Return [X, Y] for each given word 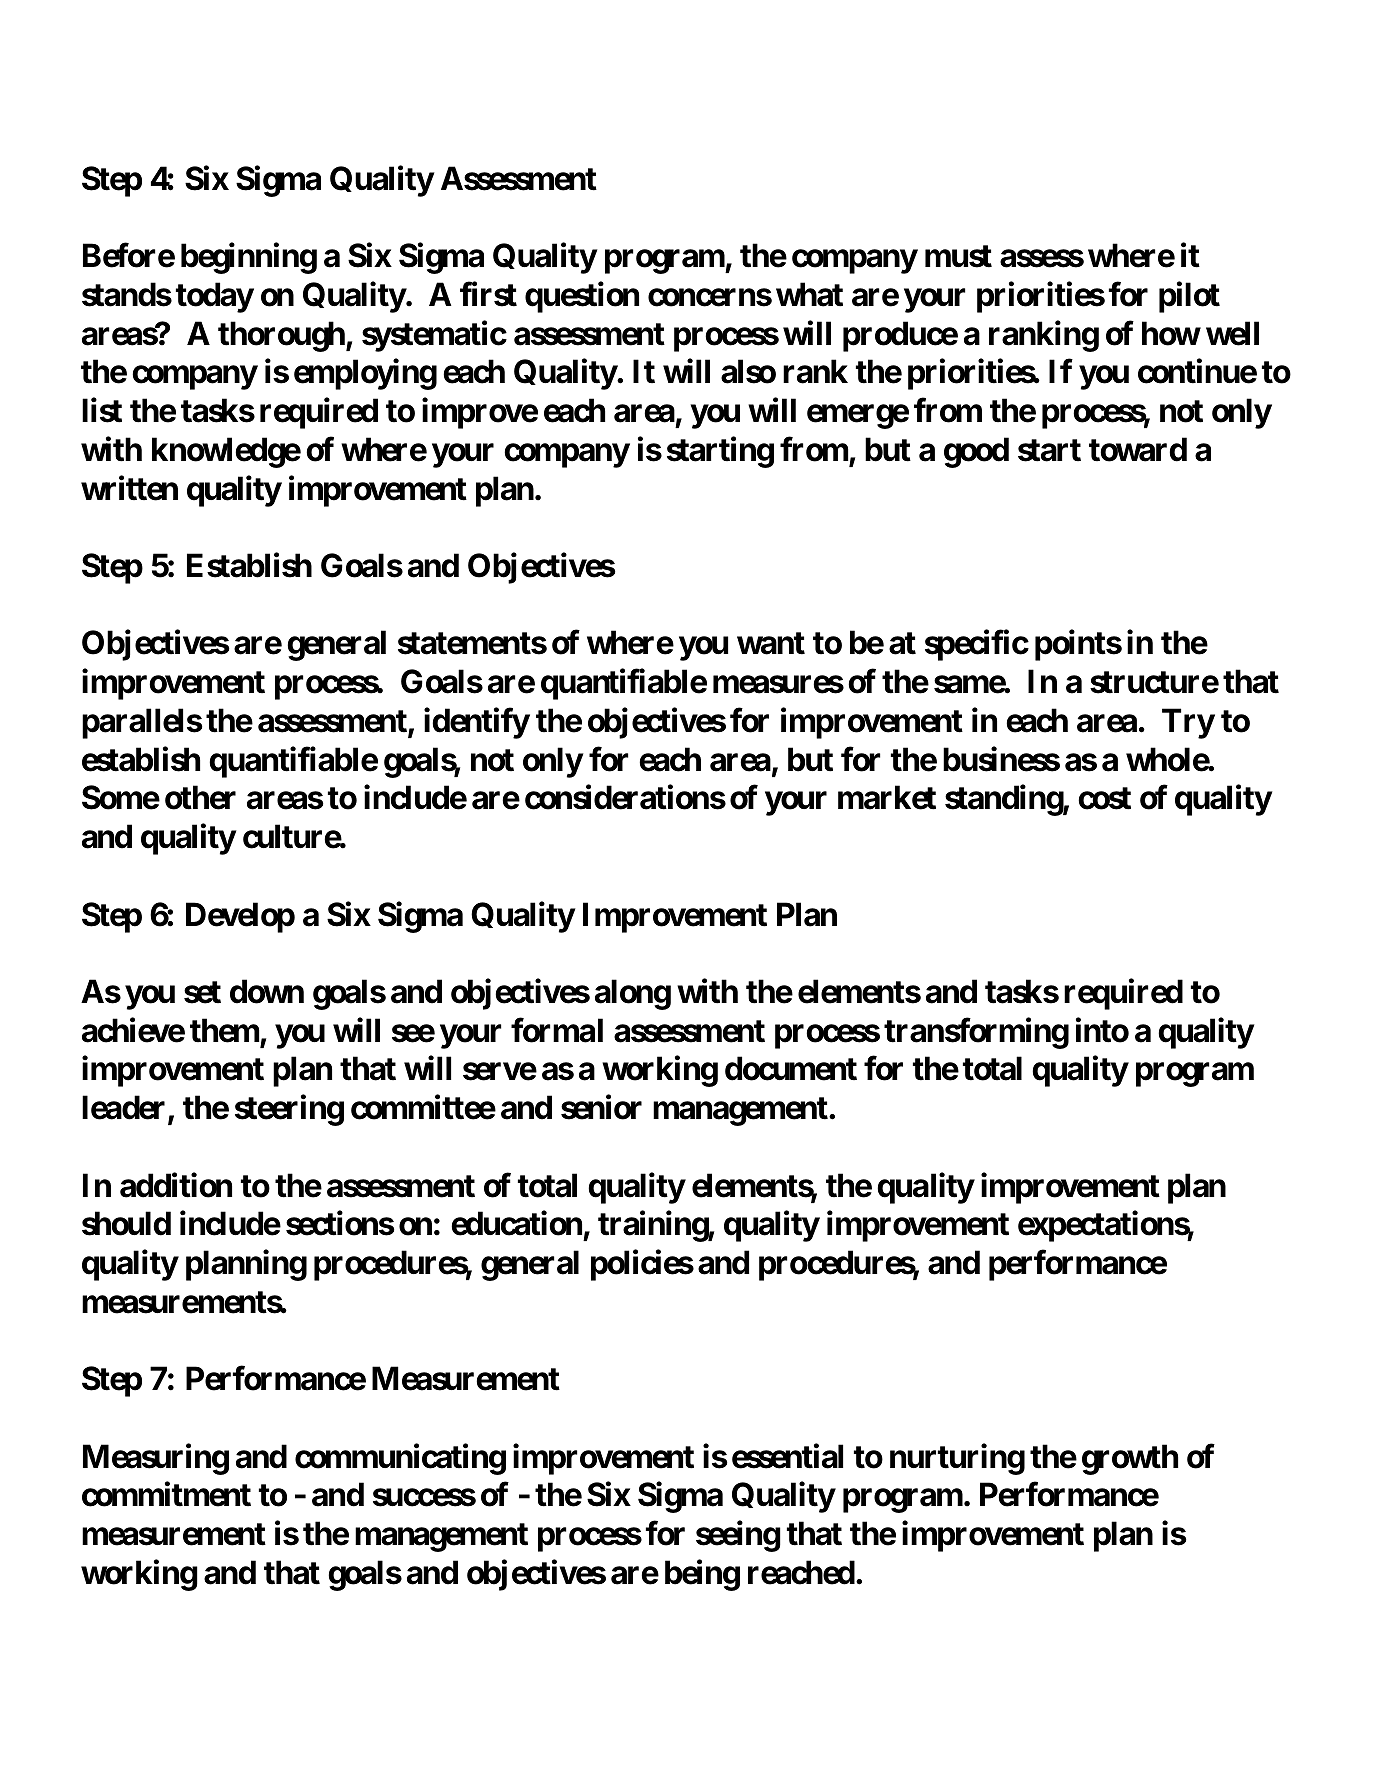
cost [1104, 798]
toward [1138, 449]
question [582, 297]
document [791, 1069]
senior [601, 1107]
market [887, 798]
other [200, 798]
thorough [281, 336]
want [771, 643]
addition [176, 1185]
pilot [1189, 297]
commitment [166, 1494]
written [129, 488]
